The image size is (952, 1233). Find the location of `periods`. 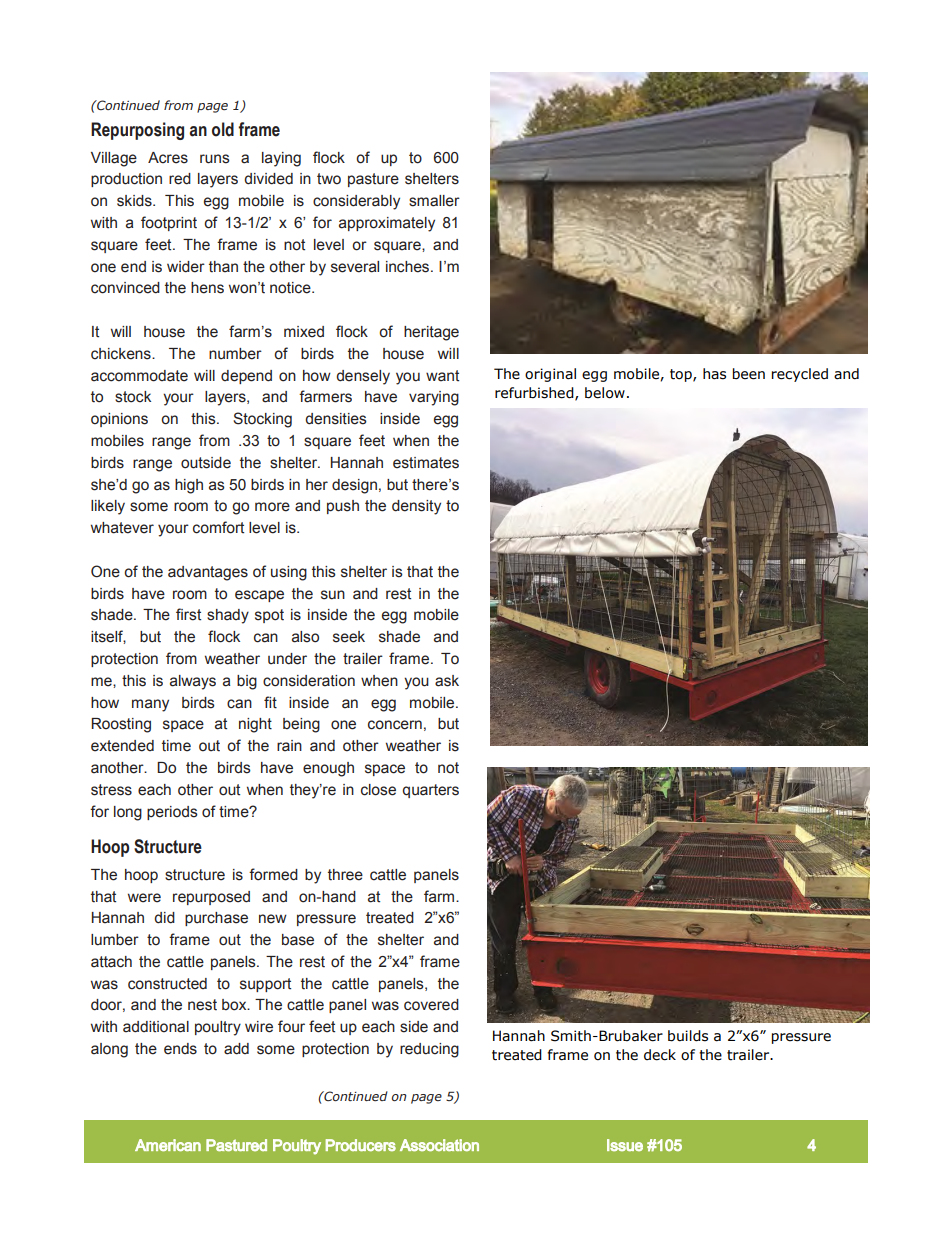

periods is located at coordinates (172, 813).
